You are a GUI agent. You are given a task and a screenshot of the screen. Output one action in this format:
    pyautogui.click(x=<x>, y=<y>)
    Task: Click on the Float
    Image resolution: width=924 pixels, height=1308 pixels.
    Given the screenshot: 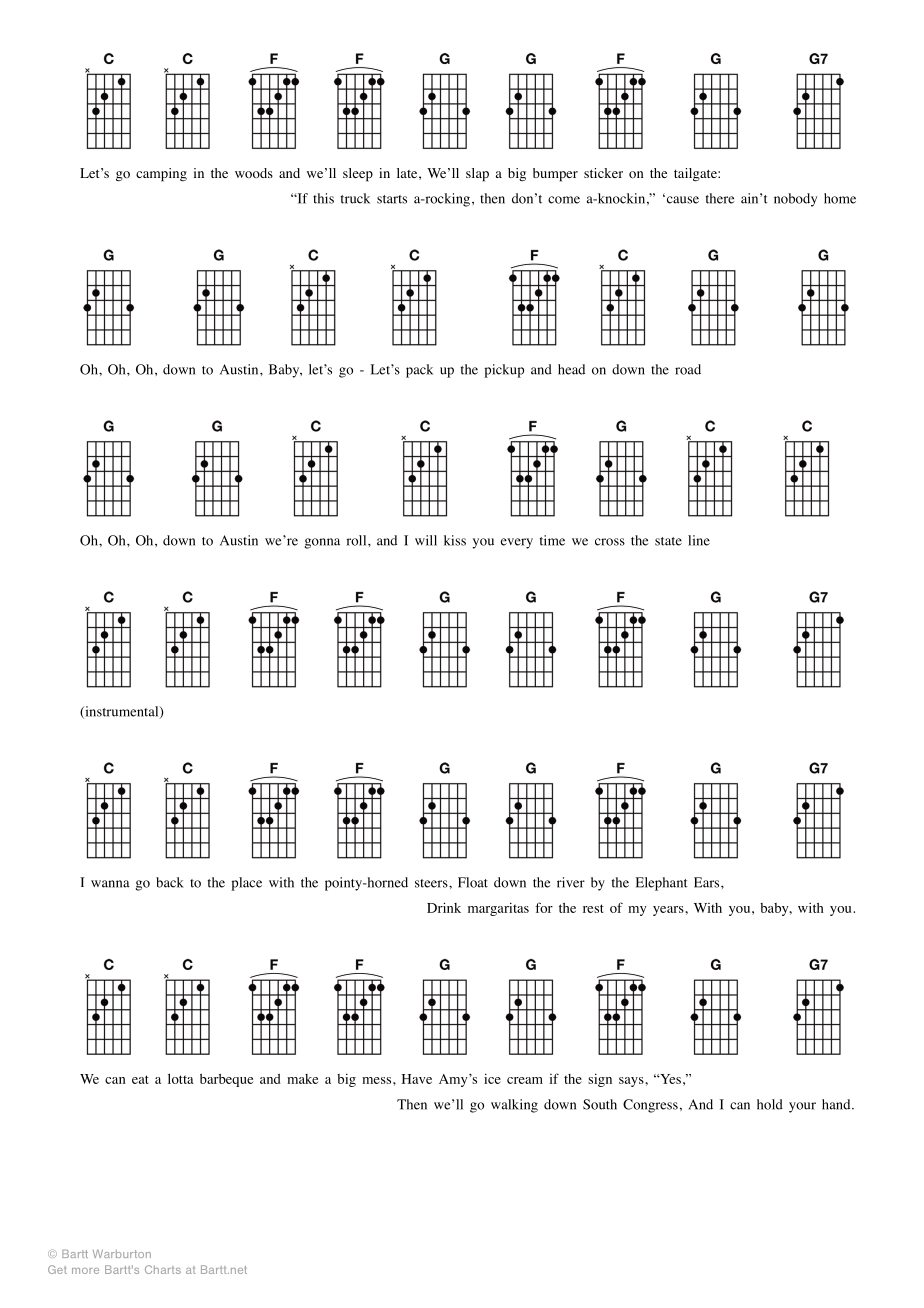 What is the action you would take?
    pyautogui.click(x=473, y=882)
